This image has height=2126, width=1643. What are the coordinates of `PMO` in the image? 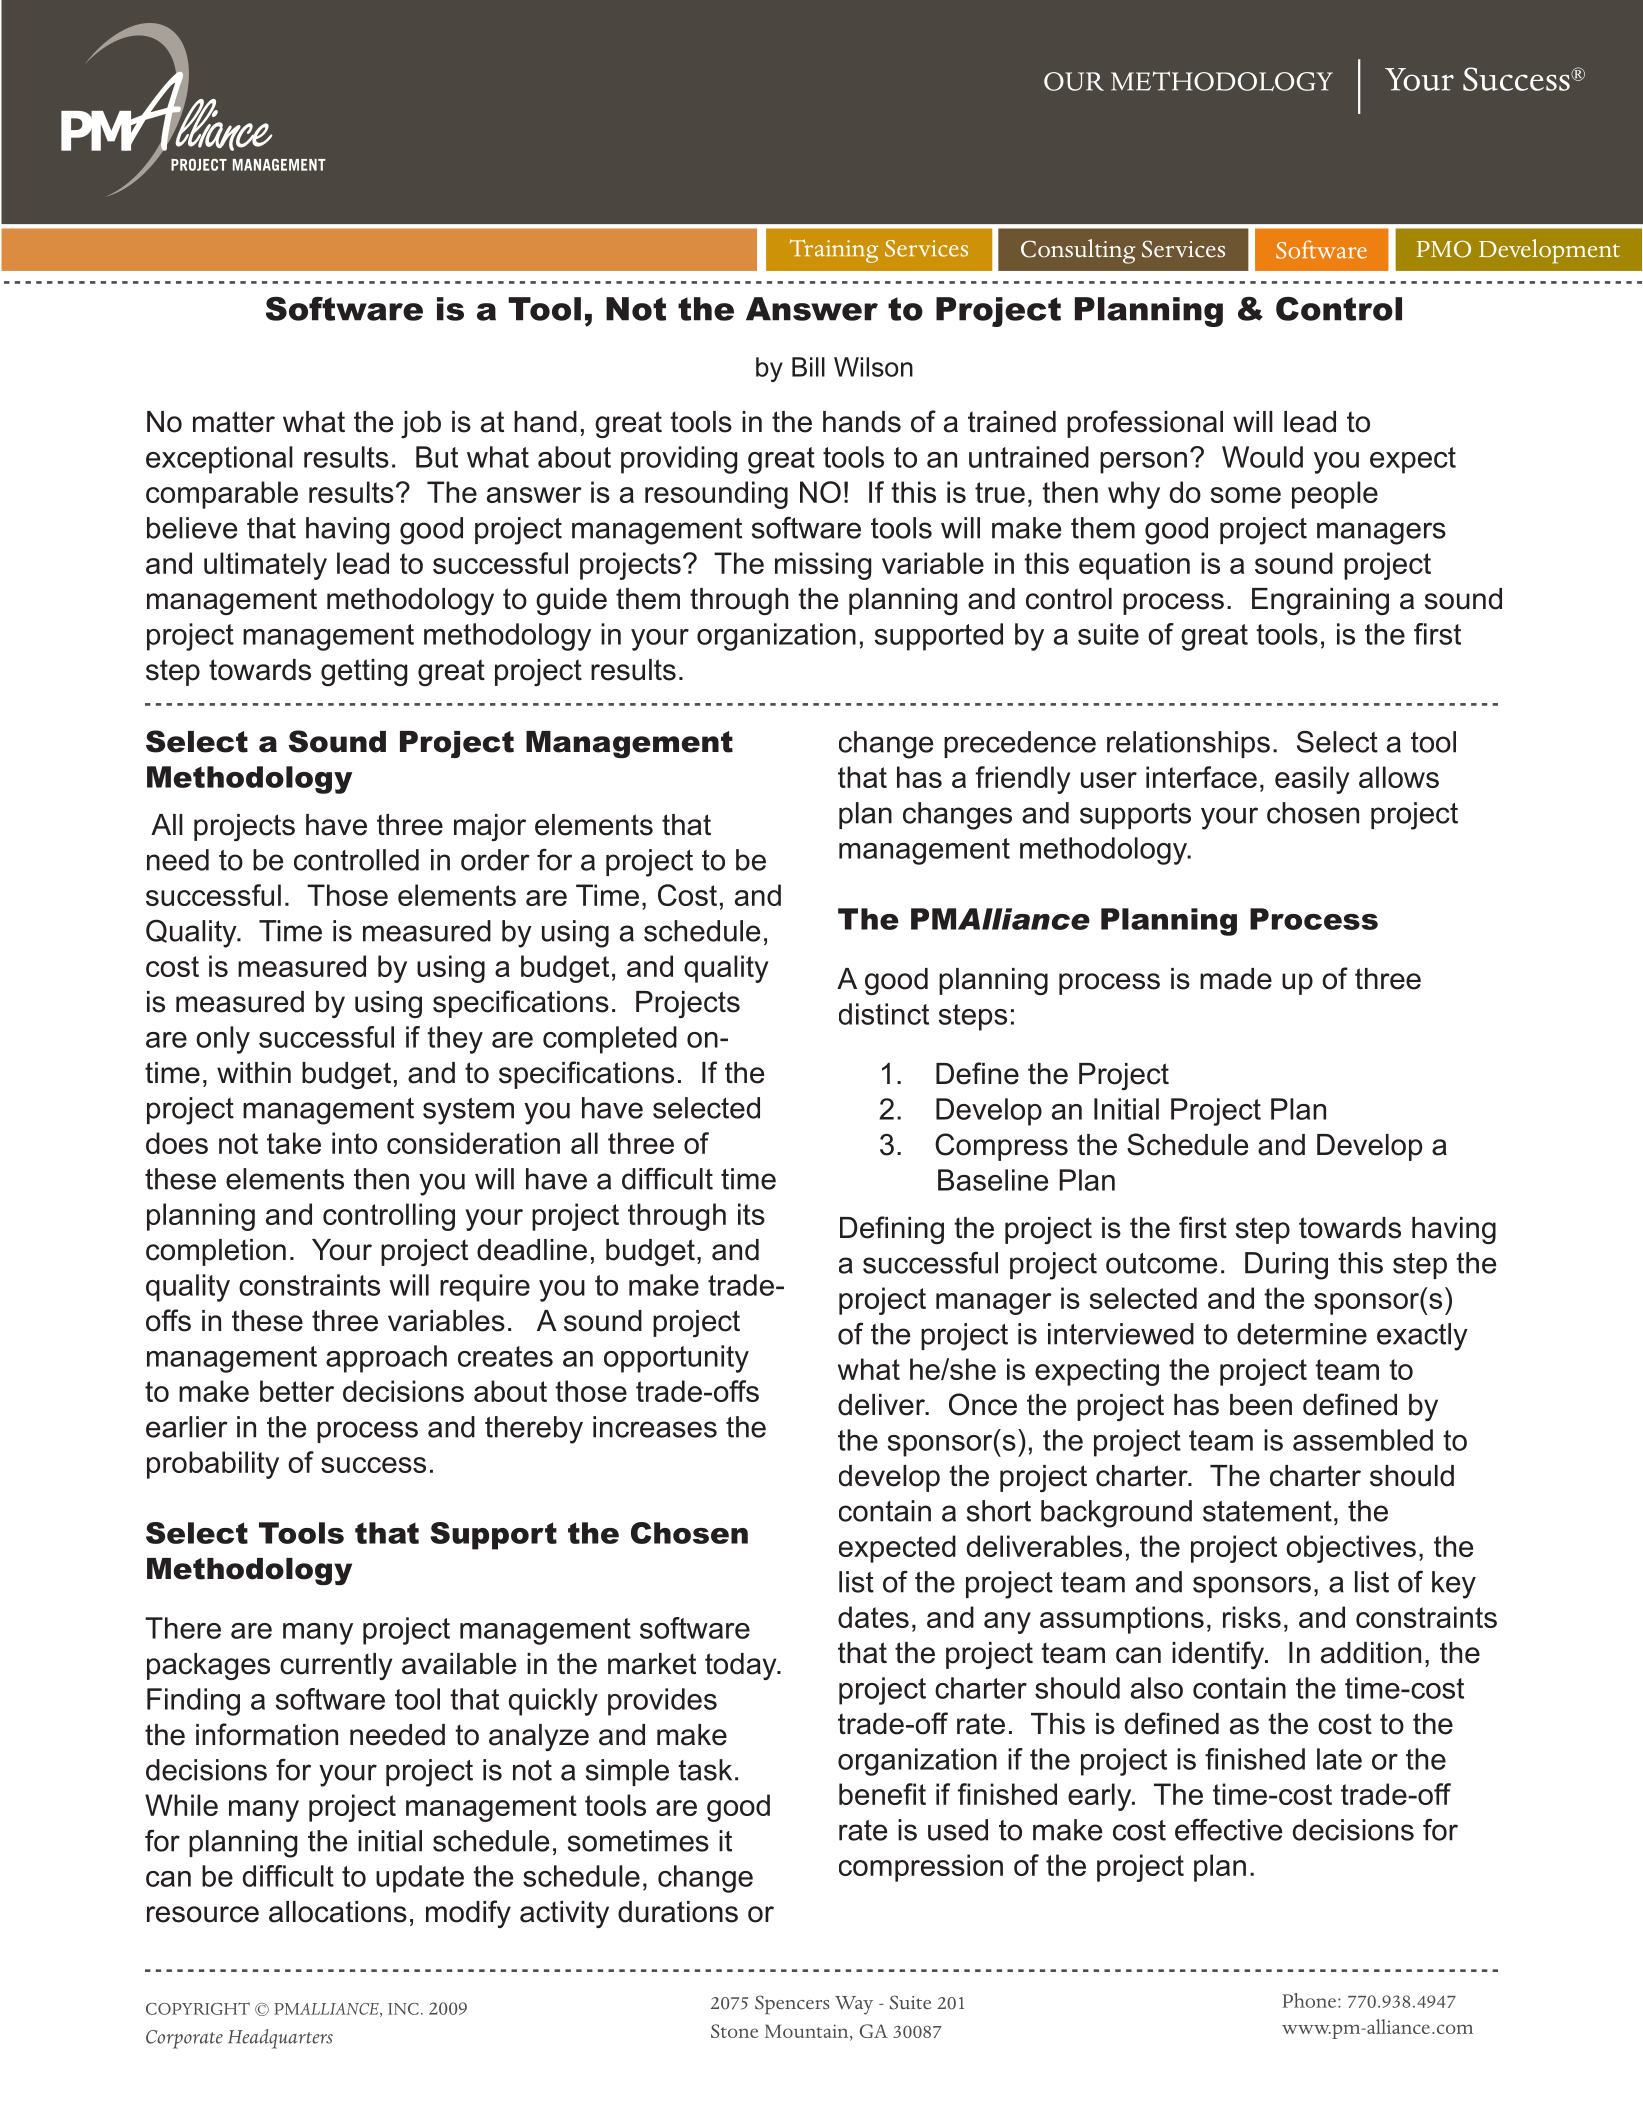 It's located at (1444, 249).
